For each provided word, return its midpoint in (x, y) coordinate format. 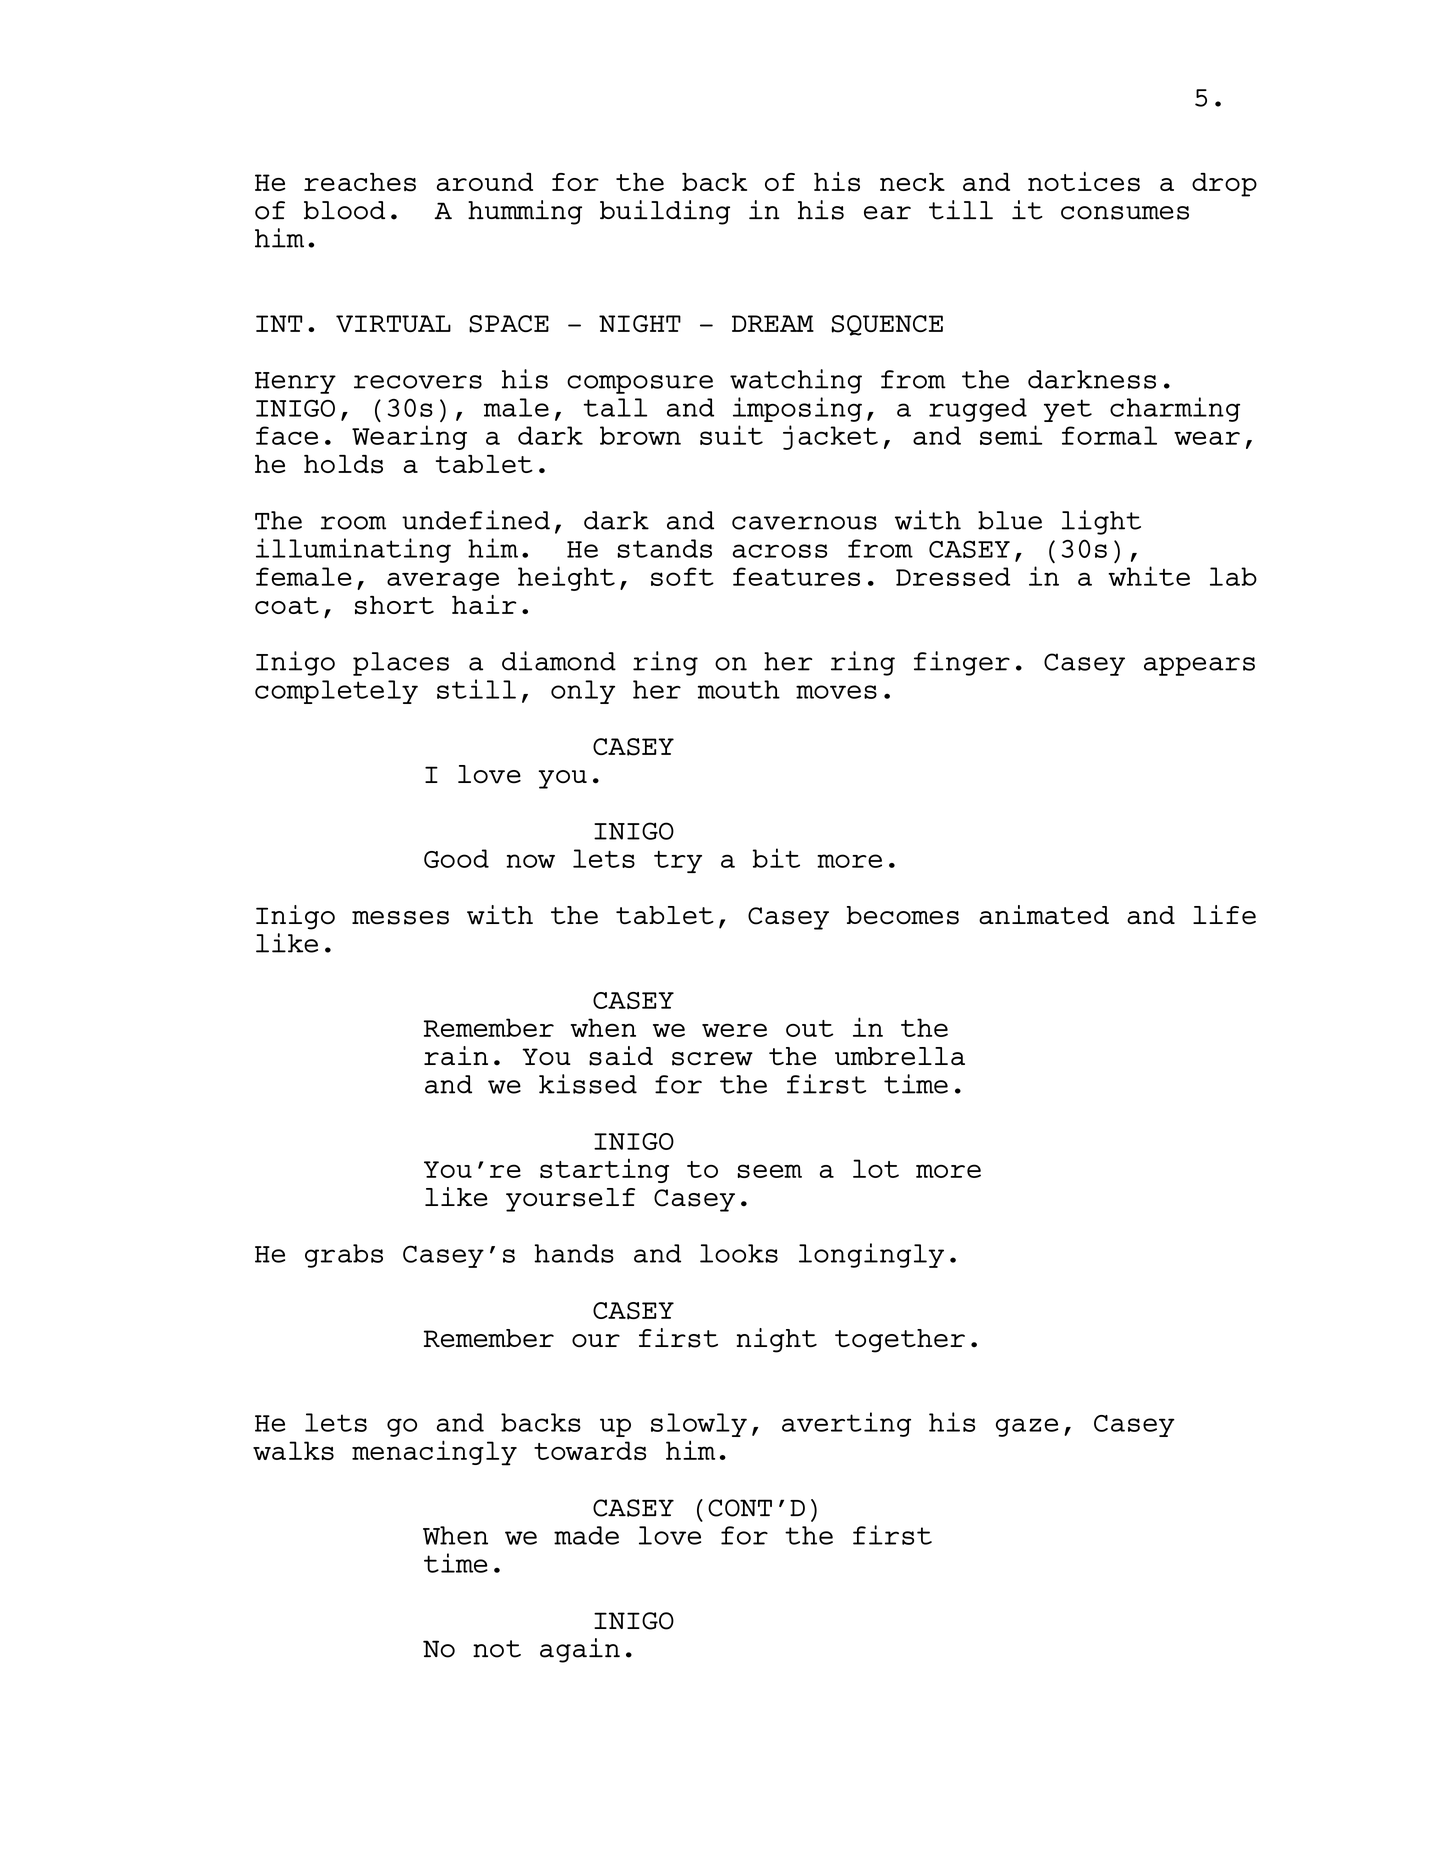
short (394, 605)
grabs (344, 1256)
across (780, 551)
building (665, 212)
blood (344, 210)
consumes (1125, 213)
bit (776, 858)
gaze (1027, 1427)
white (1149, 576)
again (580, 1650)
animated (1044, 915)
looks (739, 1253)
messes (400, 918)
